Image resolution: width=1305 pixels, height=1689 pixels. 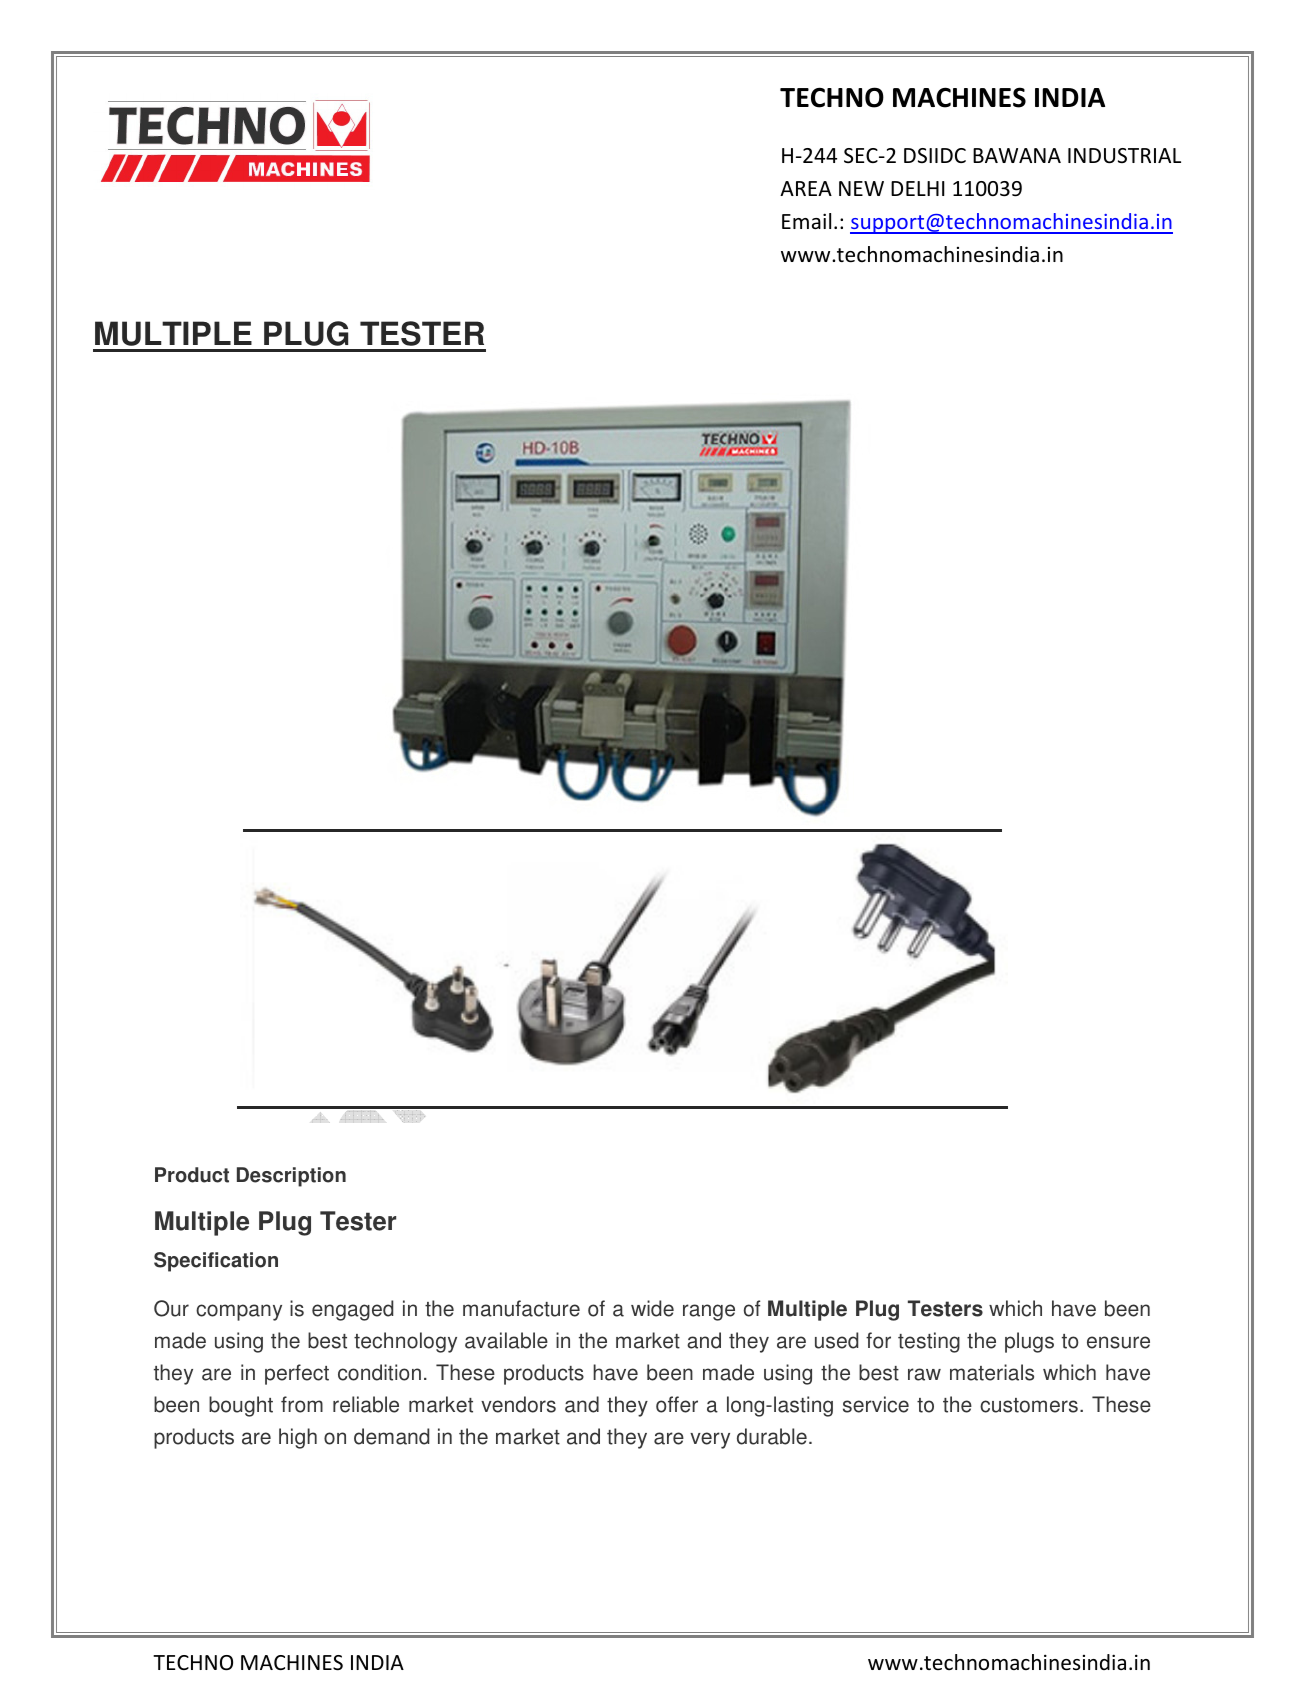 I want to click on Description, so click(x=291, y=1177).
